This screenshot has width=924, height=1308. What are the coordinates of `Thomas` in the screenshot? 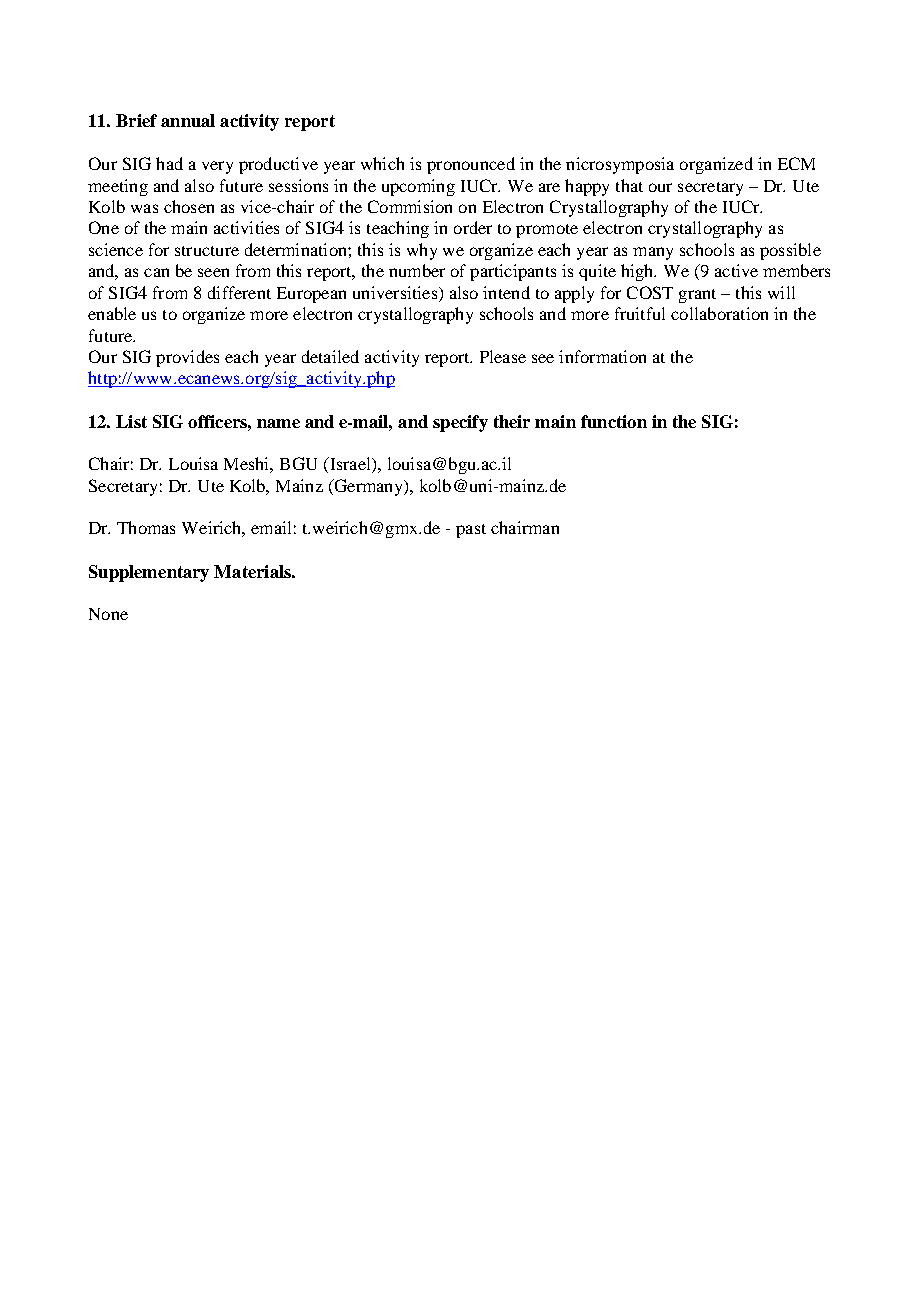 It's located at (146, 527).
